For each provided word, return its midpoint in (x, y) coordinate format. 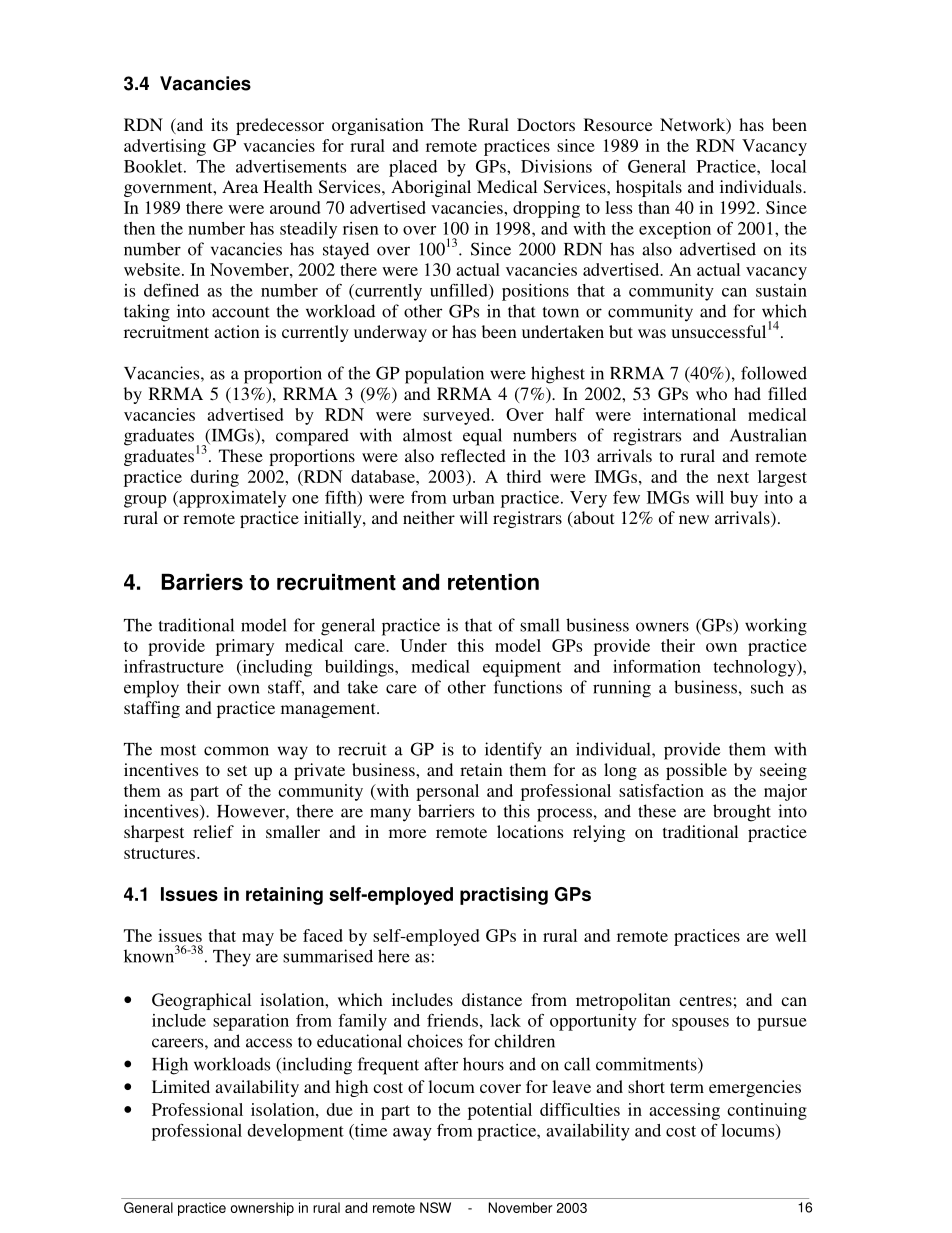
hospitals (649, 188)
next (733, 477)
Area (240, 186)
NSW (435, 1207)
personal (447, 792)
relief (213, 831)
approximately (231, 499)
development (295, 1132)
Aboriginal (431, 188)
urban (473, 497)
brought (742, 813)
